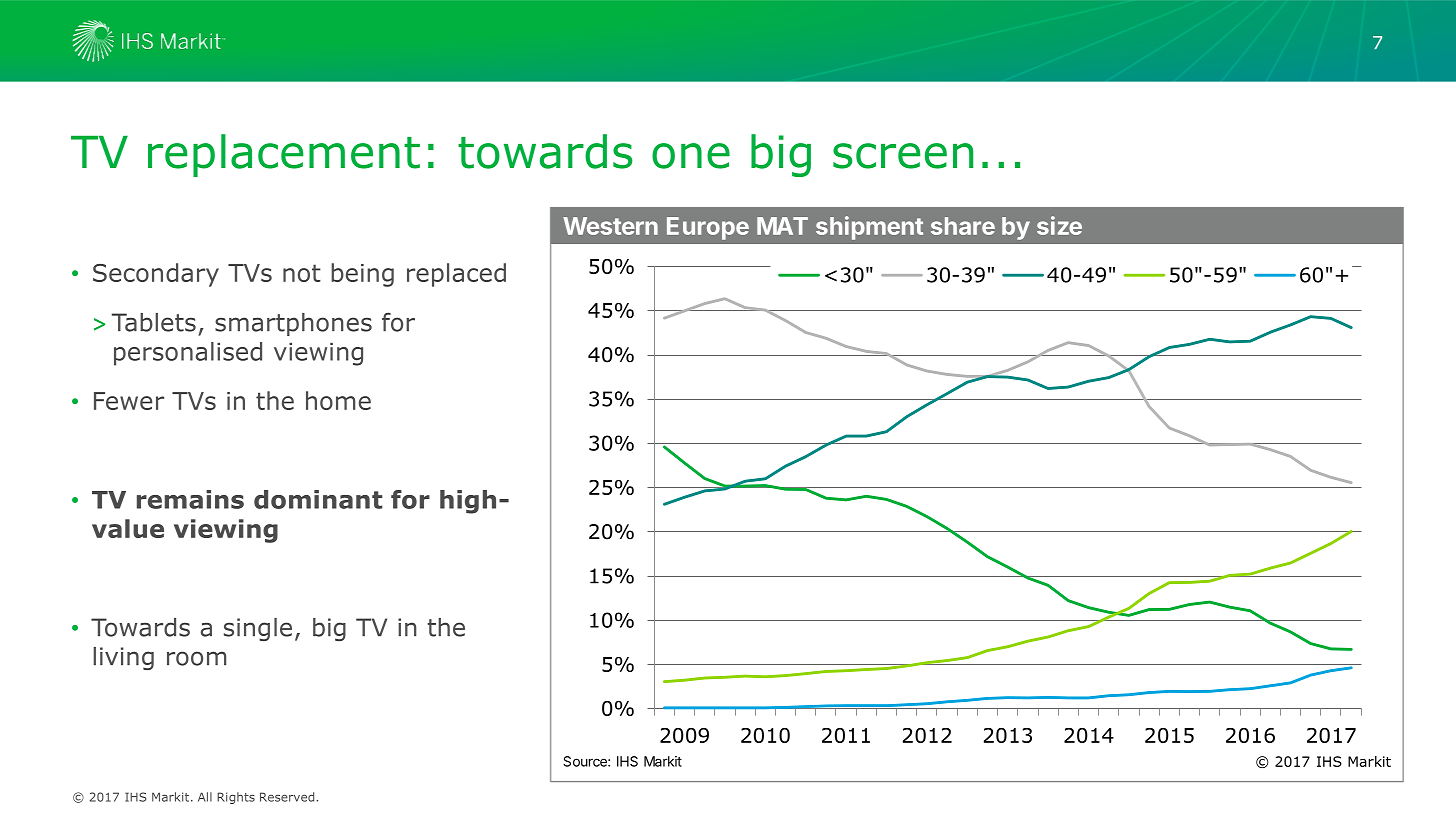 This document has height=819, width=1456. What do you see at coordinates (236, 798) in the document?
I see `Rights` at bounding box center [236, 798].
